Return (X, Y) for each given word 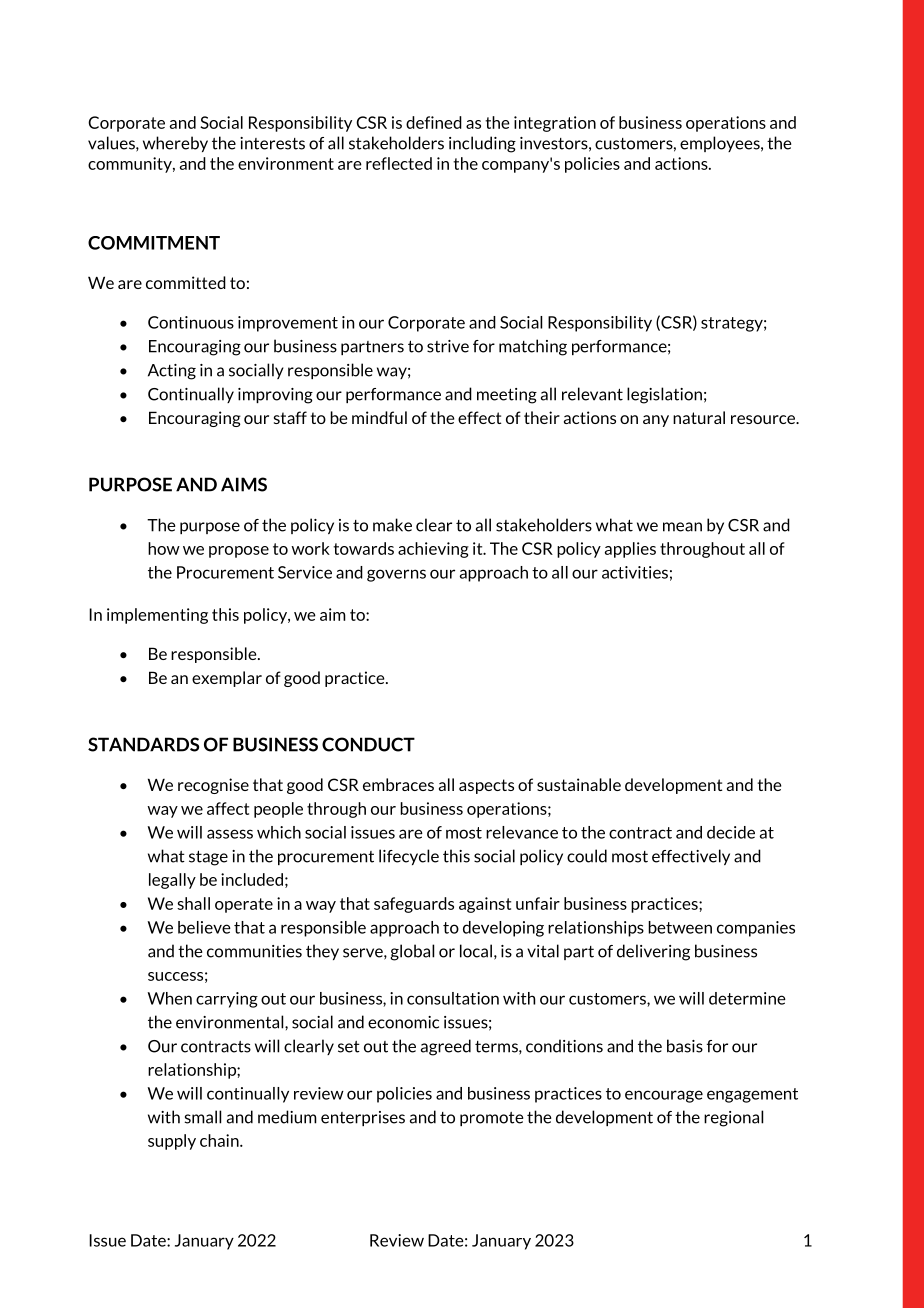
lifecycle (409, 857)
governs (396, 575)
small (202, 1117)
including (482, 144)
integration (555, 124)
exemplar (227, 679)
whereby (175, 144)
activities (635, 572)
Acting (172, 372)
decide (731, 832)
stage (208, 858)
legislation (664, 395)
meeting (507, 396)
